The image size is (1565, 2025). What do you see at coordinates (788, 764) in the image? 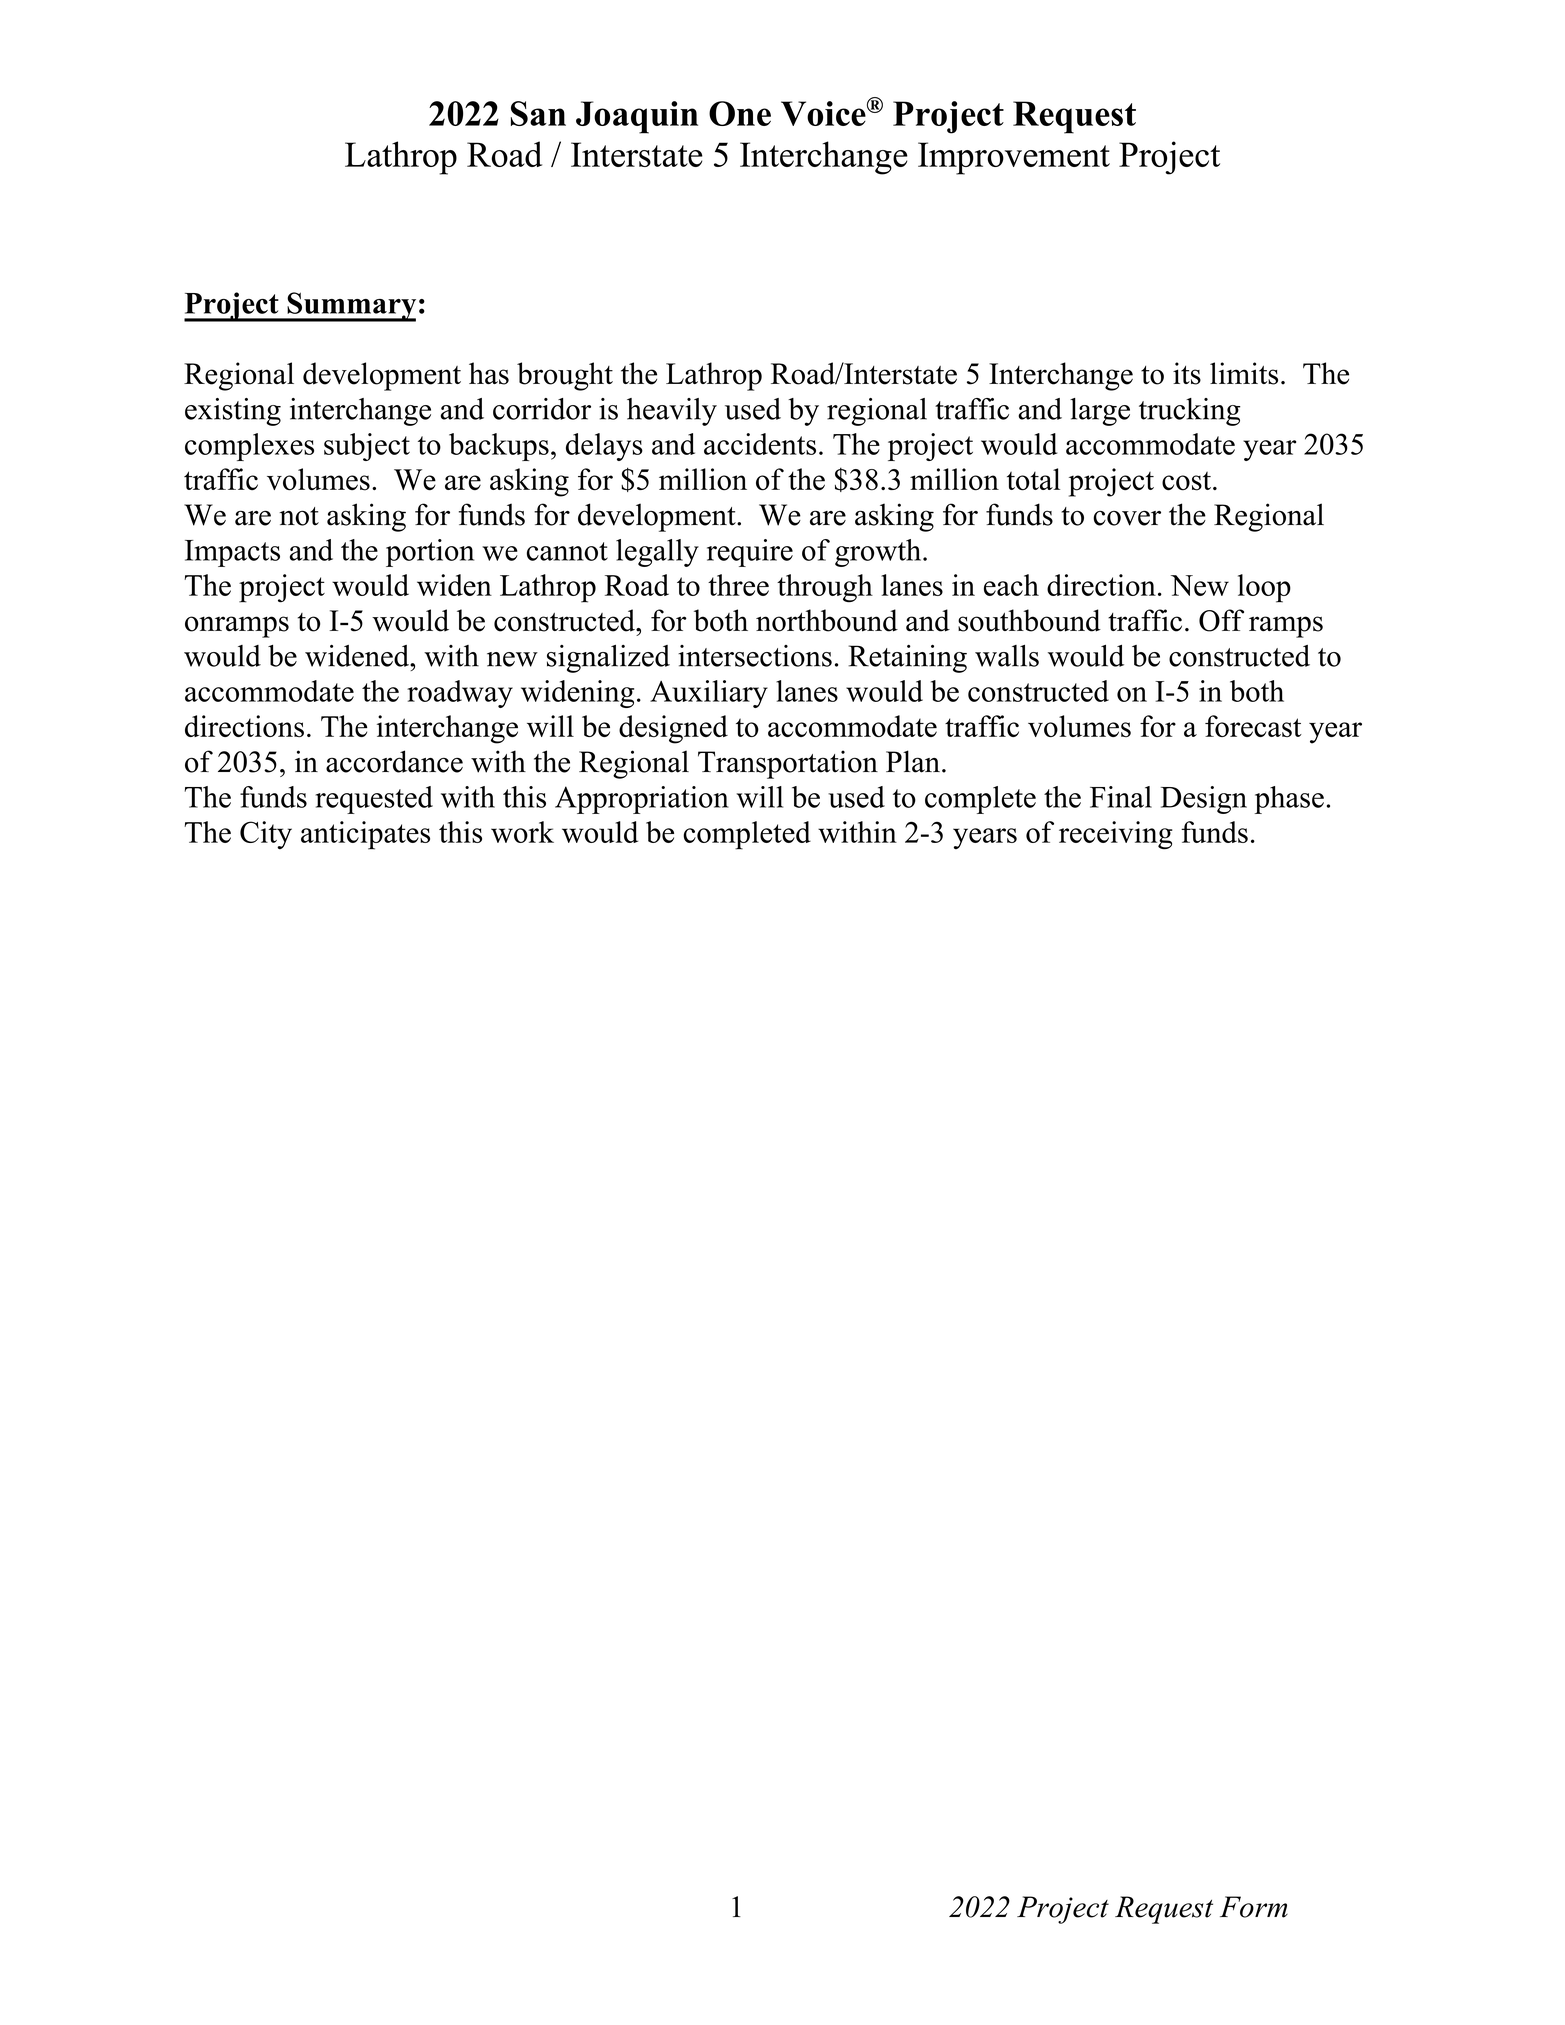
I see `Transportation` at bounding box center [788, 764].
